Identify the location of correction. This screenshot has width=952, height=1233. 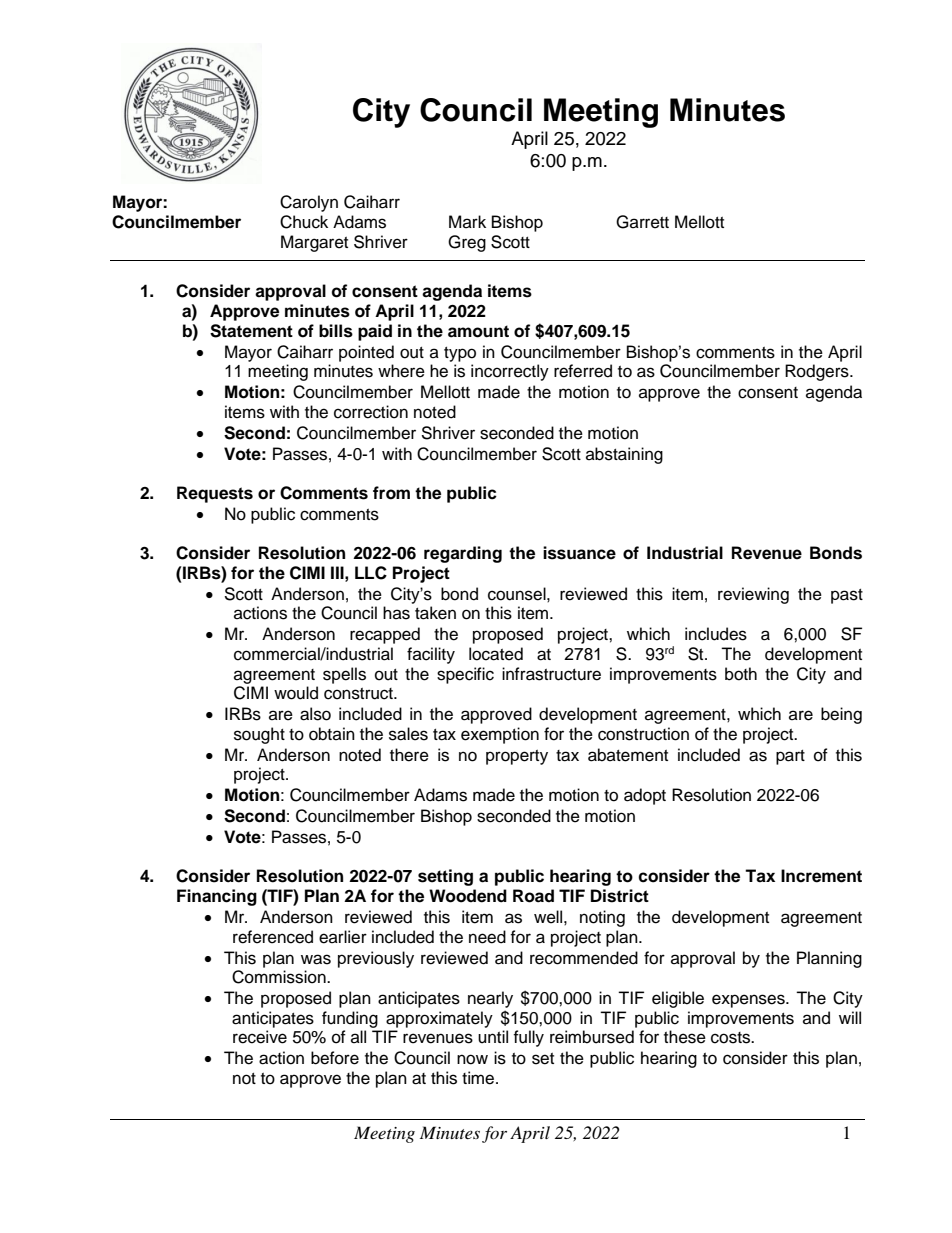
(371, 412).
